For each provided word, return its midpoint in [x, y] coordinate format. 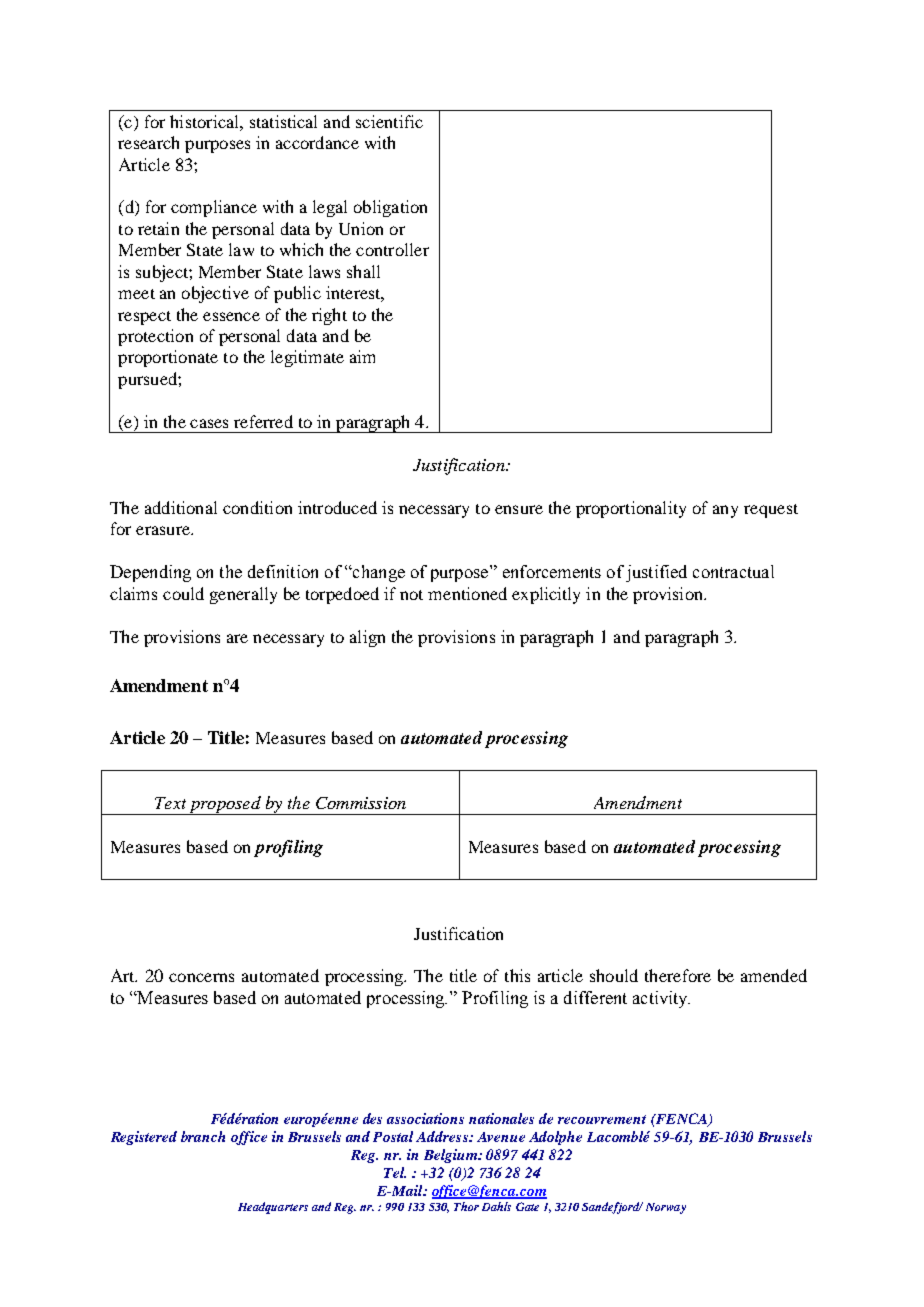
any [725, 511]
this [517, 975]
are [237, 638]
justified [656, 573]
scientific [389, 121]
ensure [519, 509]
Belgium [451, 1156]
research [148, 142]
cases [209, 423]
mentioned [467, 593]
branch [203, 1136]
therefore [678, 975]
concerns [201, 977]
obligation [390, 208]
